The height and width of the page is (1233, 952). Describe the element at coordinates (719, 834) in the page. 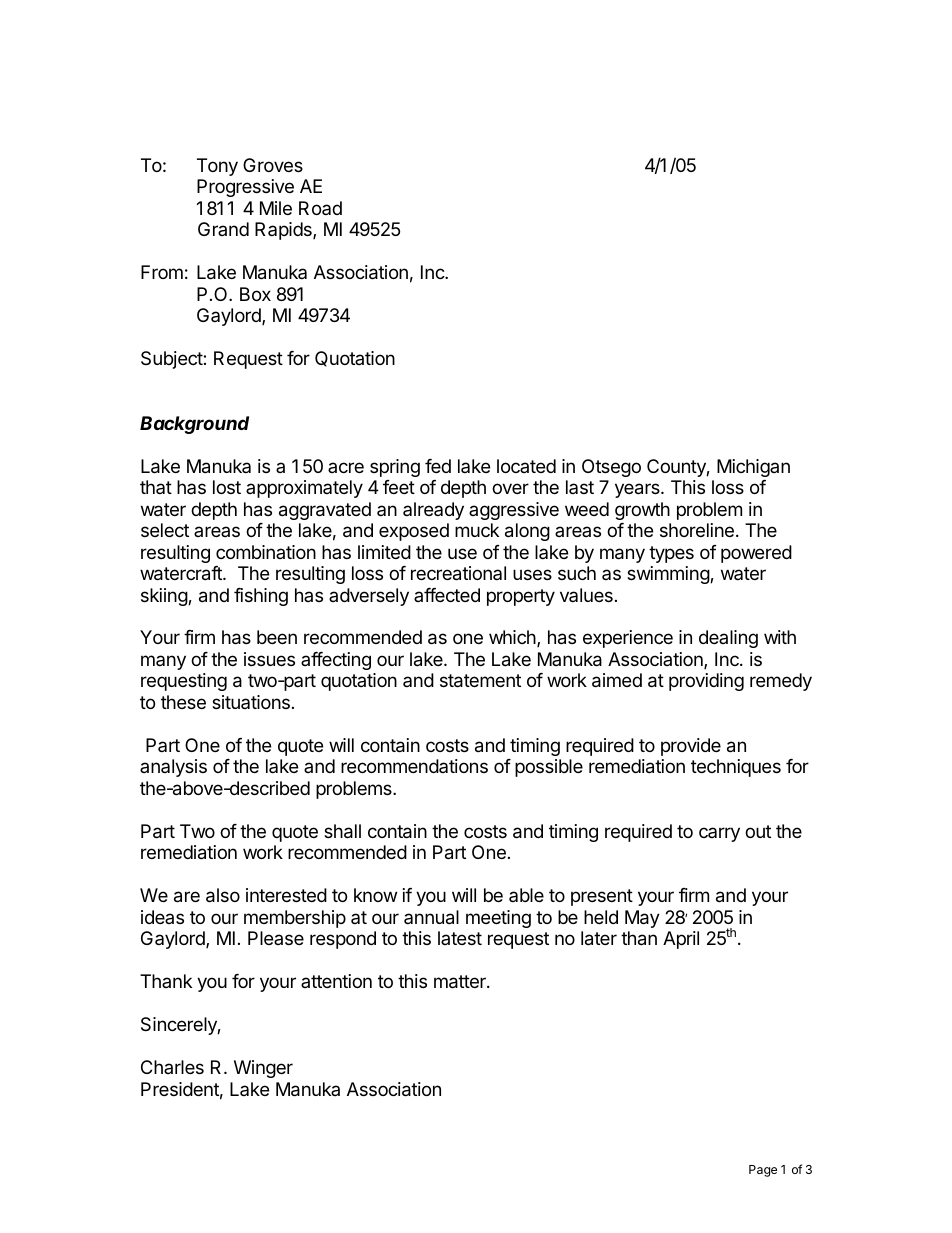

I see `carry` at that location.
